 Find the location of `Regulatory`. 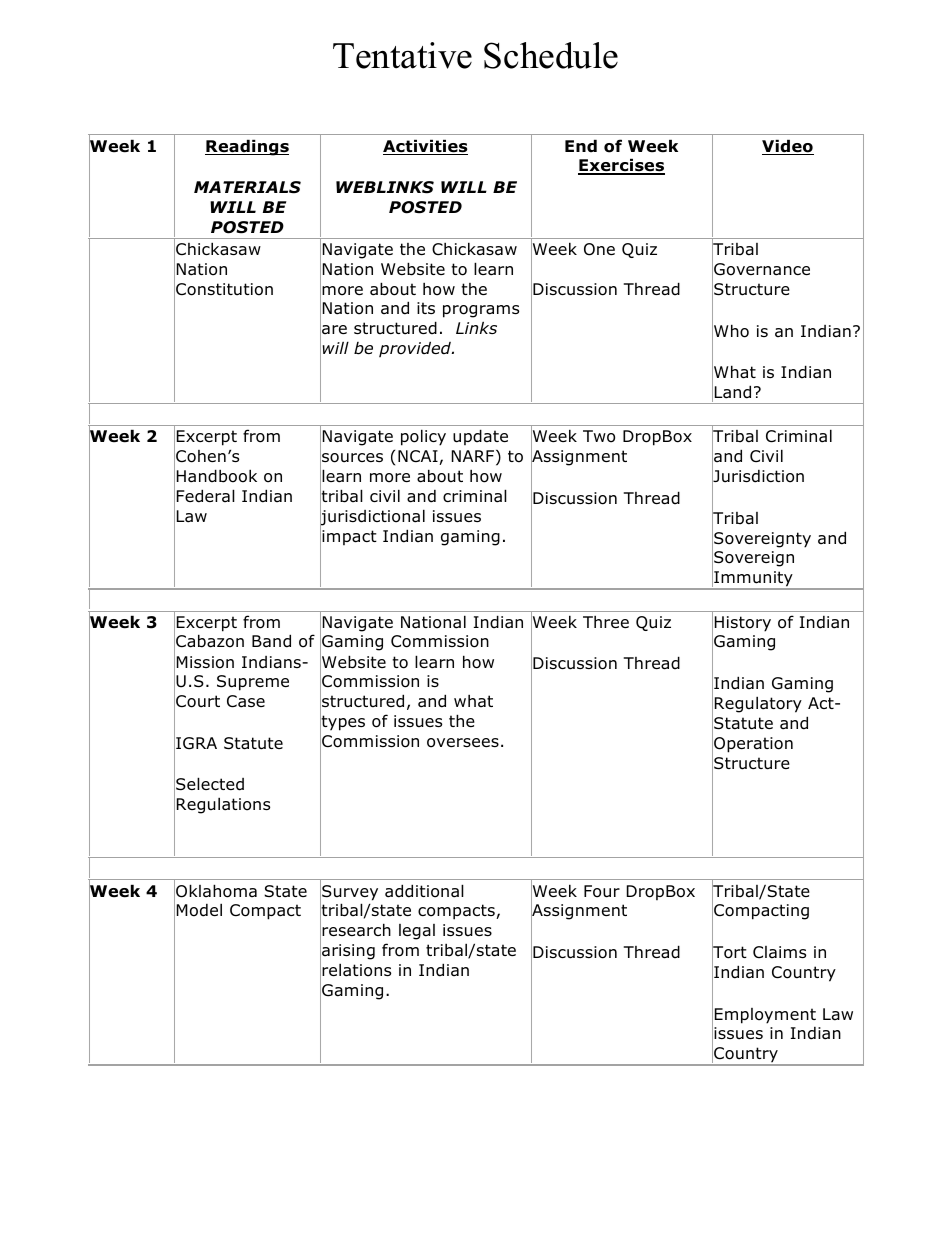

Regulatory is located at coordinates (758, 704).
